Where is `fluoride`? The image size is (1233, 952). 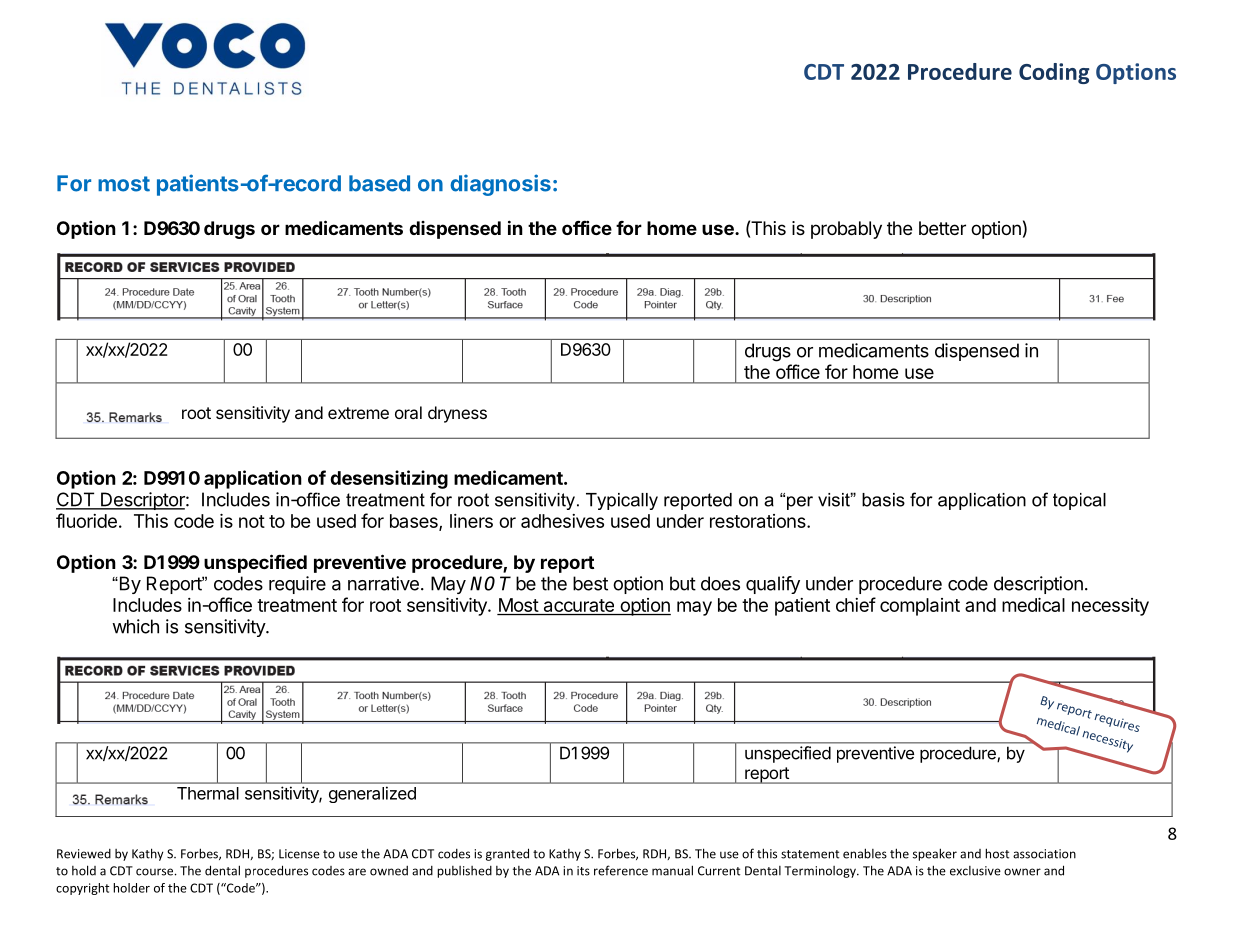 fluoride is located at coordinates (86, 520).
